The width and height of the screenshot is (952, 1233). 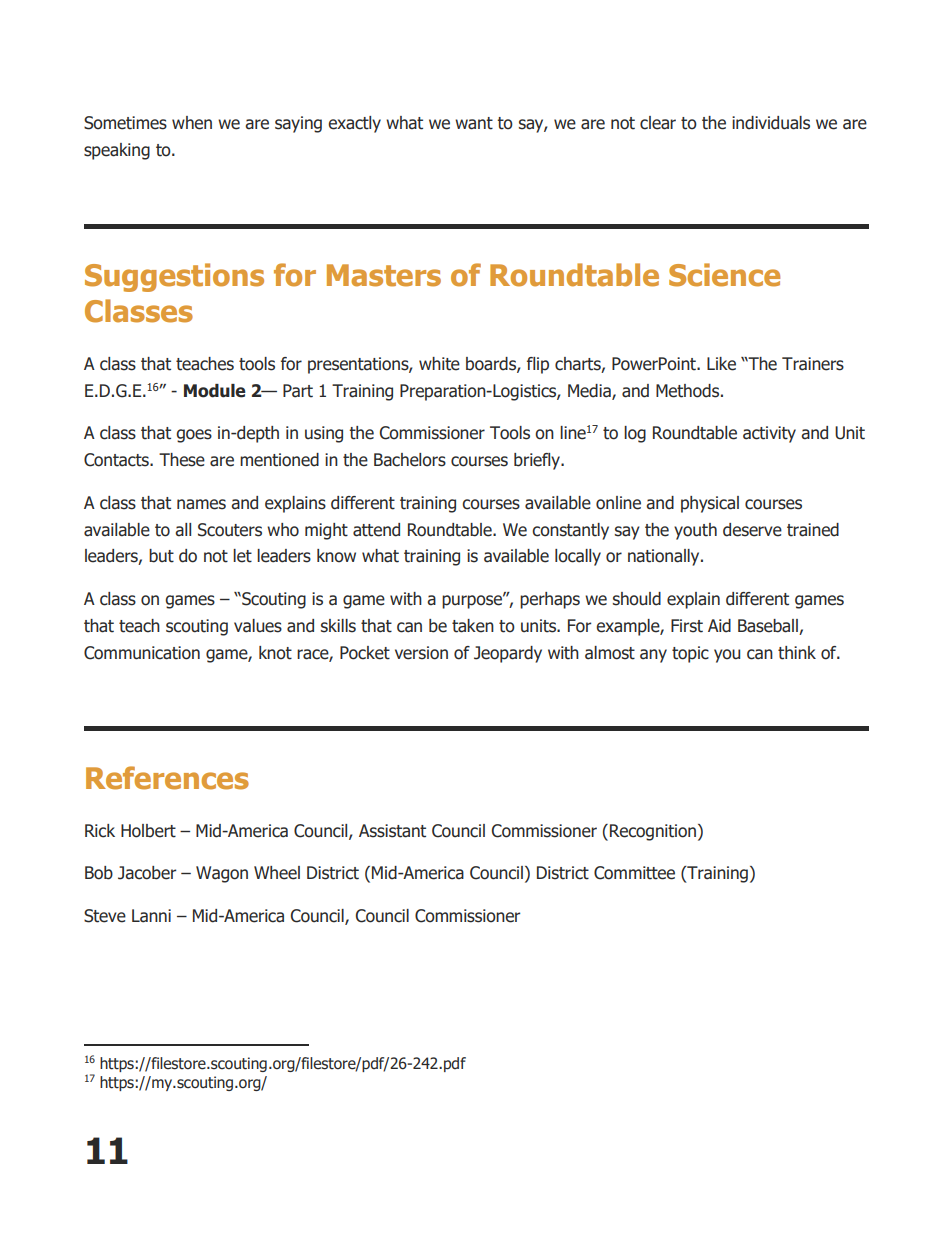 I want to click on want, so click(x=474, y=123).
